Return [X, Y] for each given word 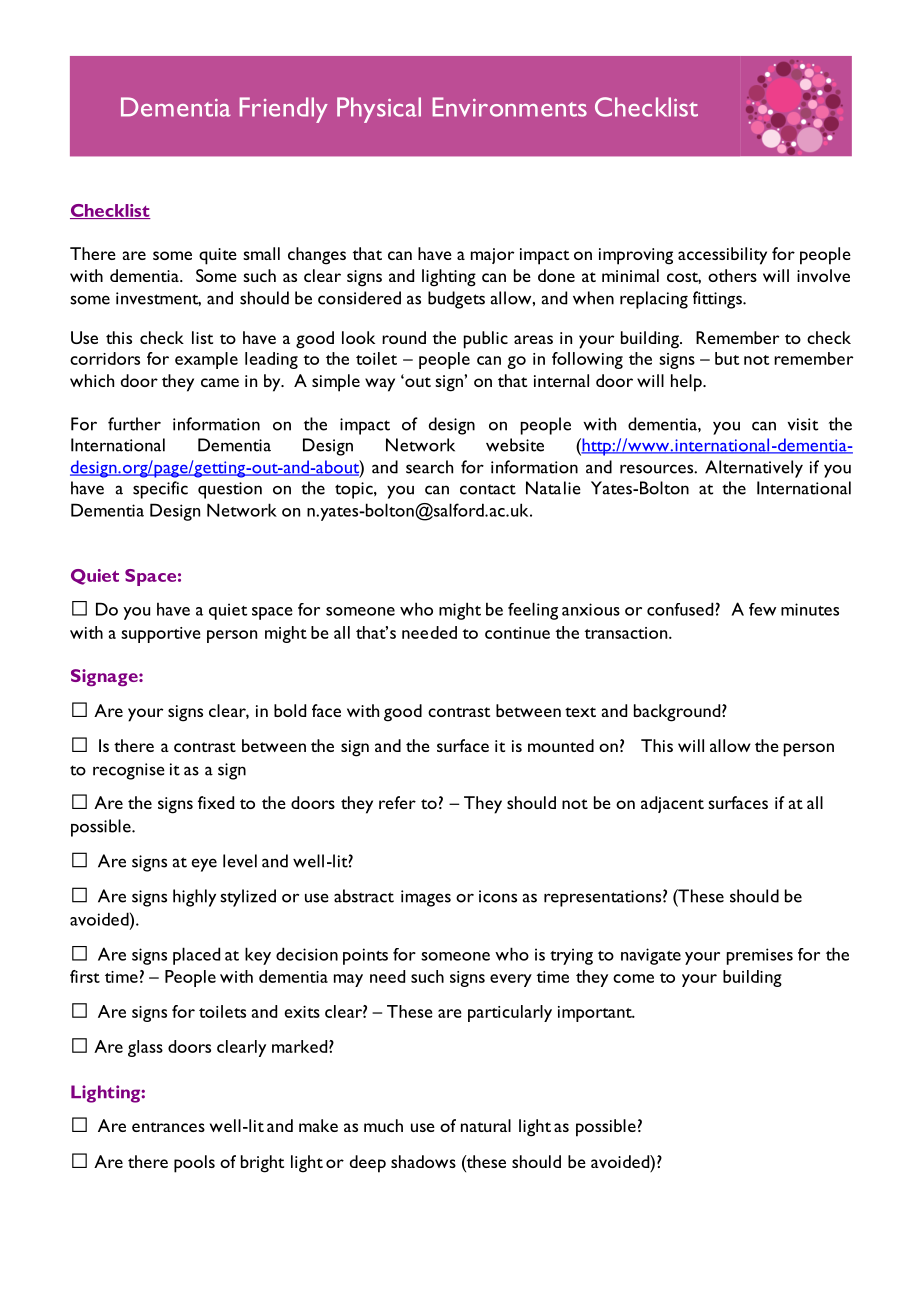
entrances [168, 1127]
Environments [510, 107]
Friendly [284, 110]
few [762, 609]
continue [517, 633]
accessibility [722, 256]
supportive [160, 635]
